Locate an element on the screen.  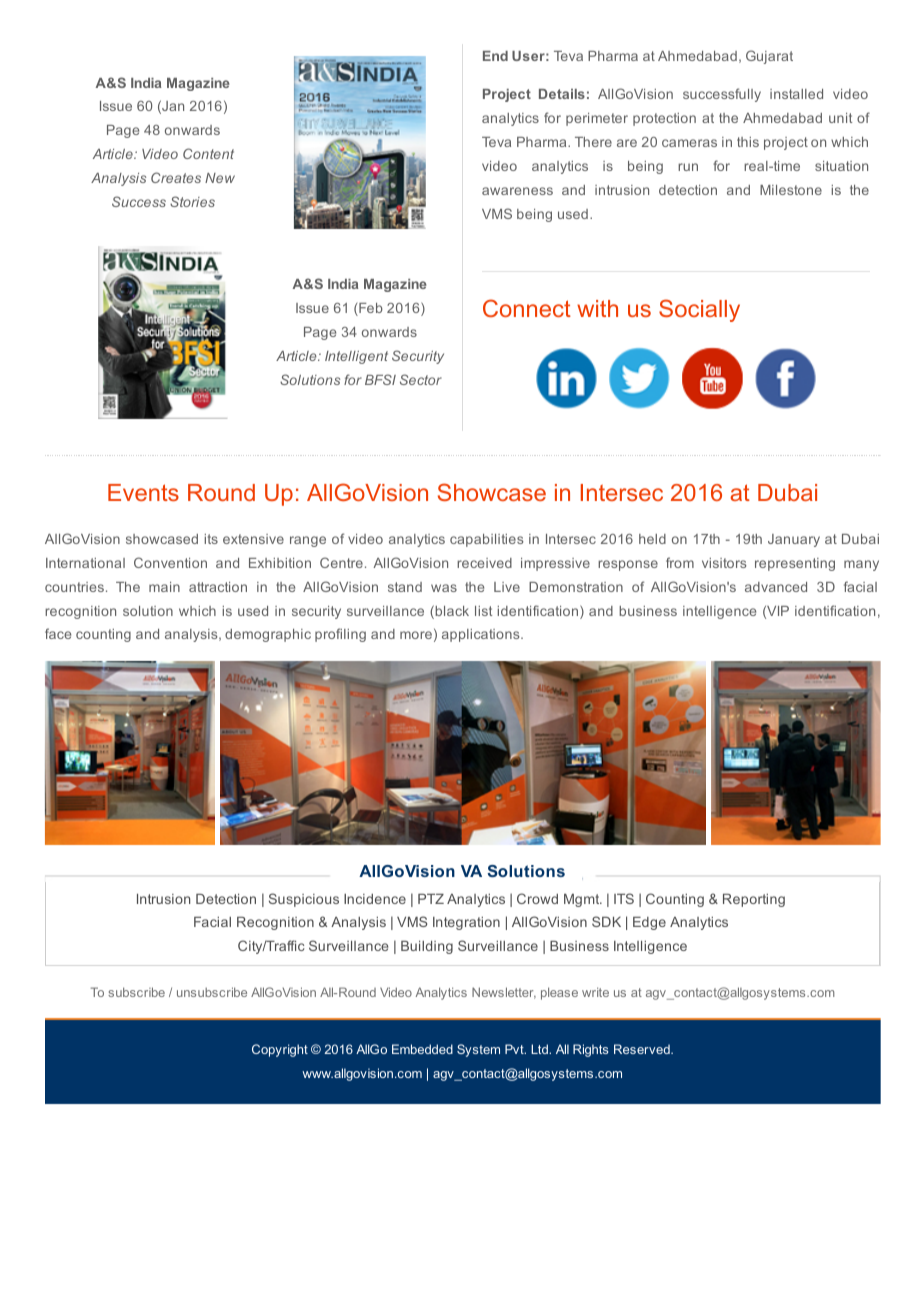
End is located at coordinates (495, 56).
